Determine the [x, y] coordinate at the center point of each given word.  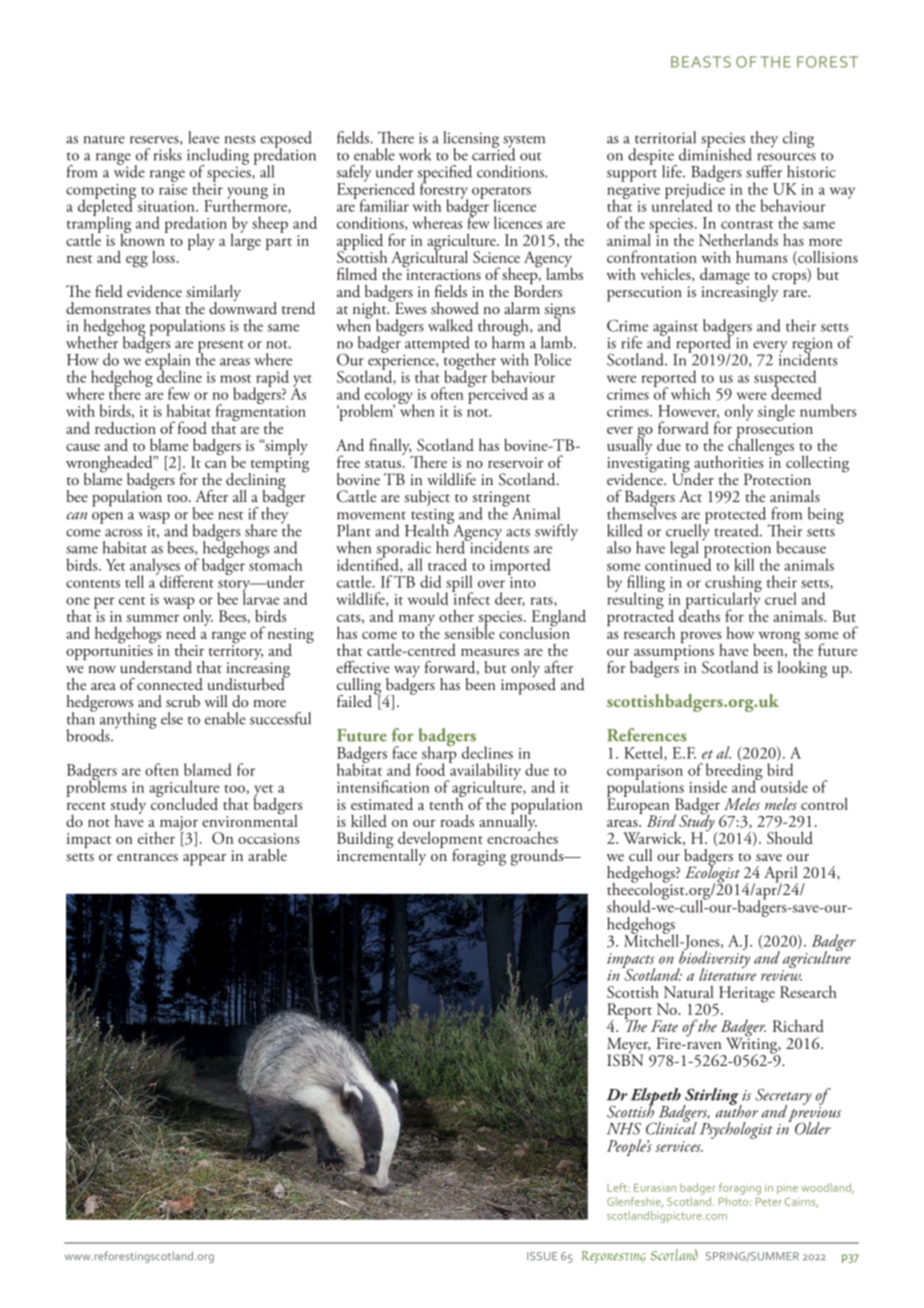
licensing [471, 140]
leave [203, 137]
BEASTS [701, 62]
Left [618, 1187]
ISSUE [542, 1256]
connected [170, 684]
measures [490, 652]
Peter [769, 1202]
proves [701, 638]
